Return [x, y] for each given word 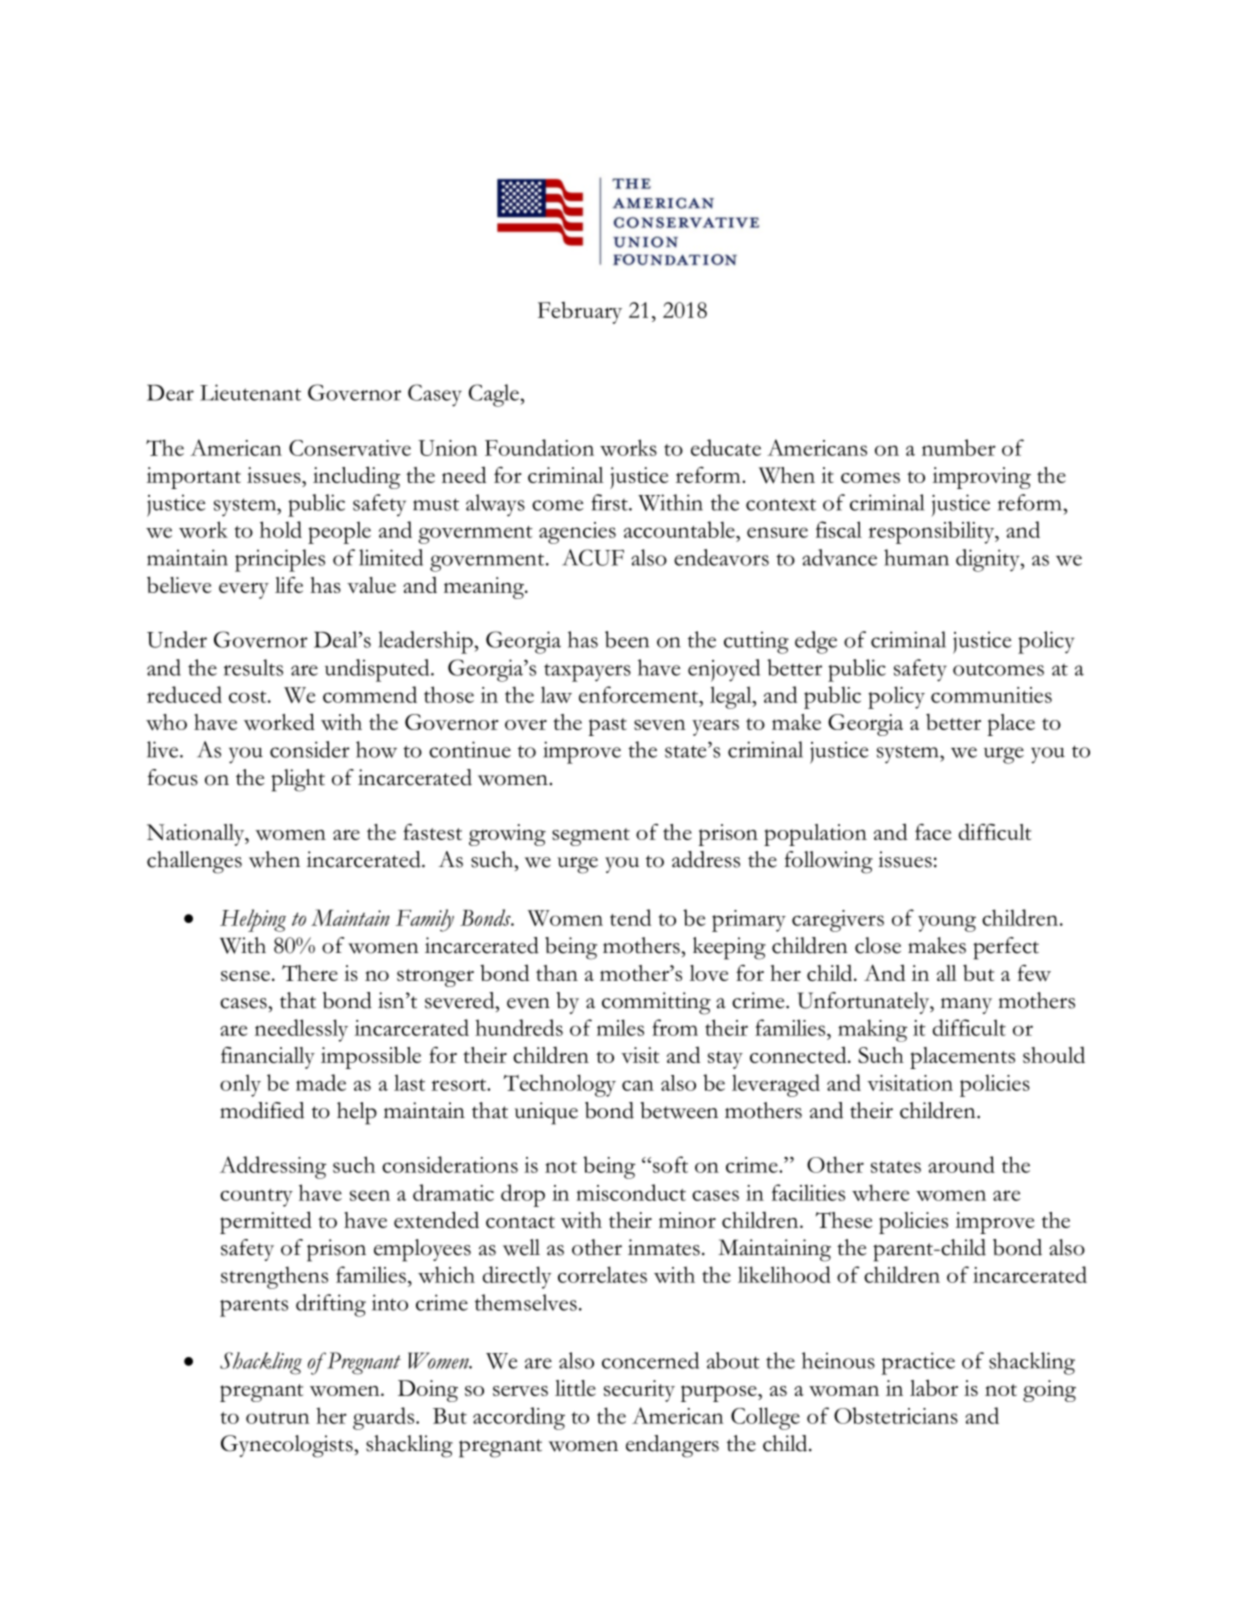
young [947, 923]
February [580, 313]
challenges [194, 862]
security [639, 1391]
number [959, 447]
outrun [278, 1418]
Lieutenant [250, 392]
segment [591, 837]
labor [934, 1387]
